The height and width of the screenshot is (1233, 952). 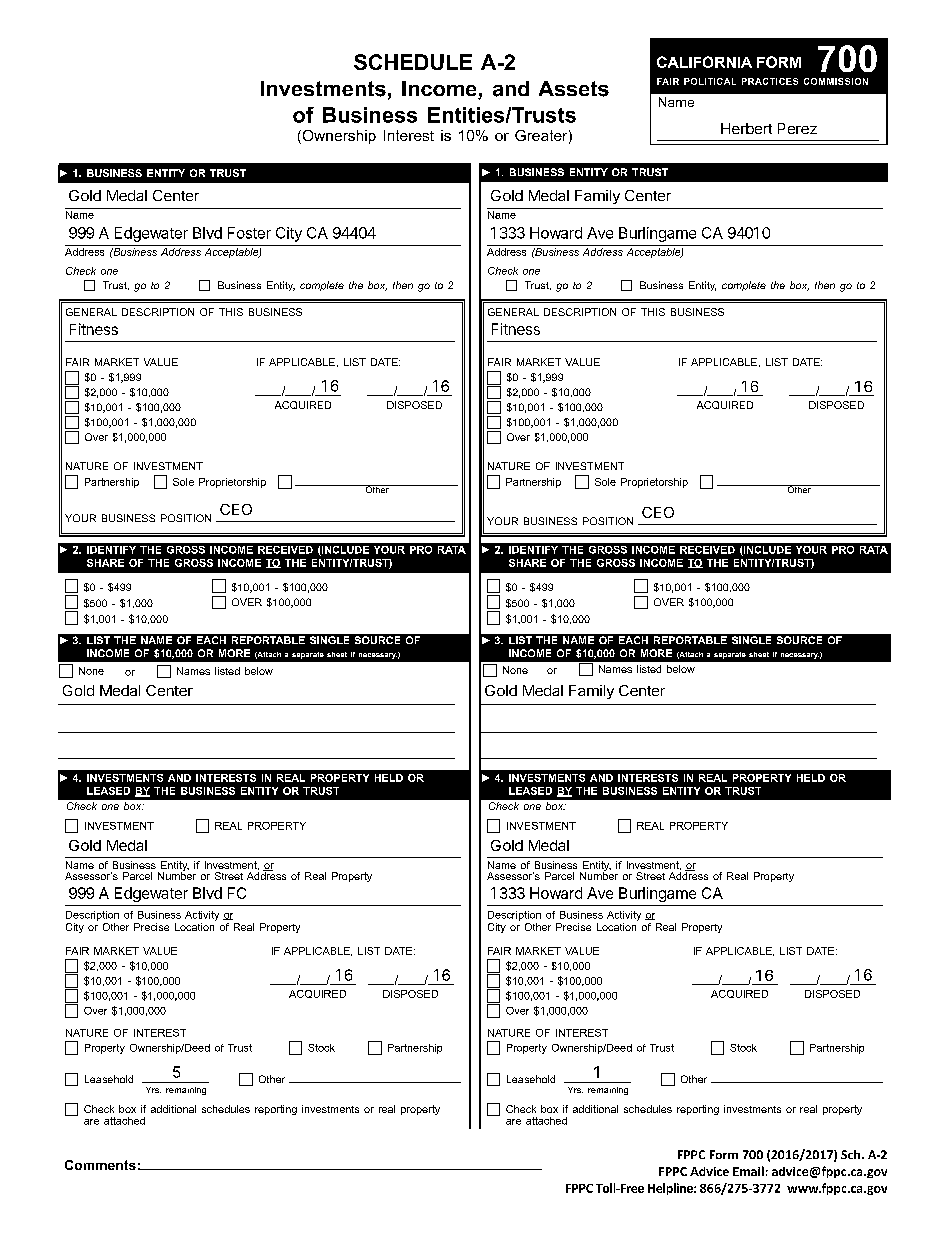 What do you see at coordinates (249, 233) in the screenshot?
I see `Foster` at bounding box center [249, 233].
